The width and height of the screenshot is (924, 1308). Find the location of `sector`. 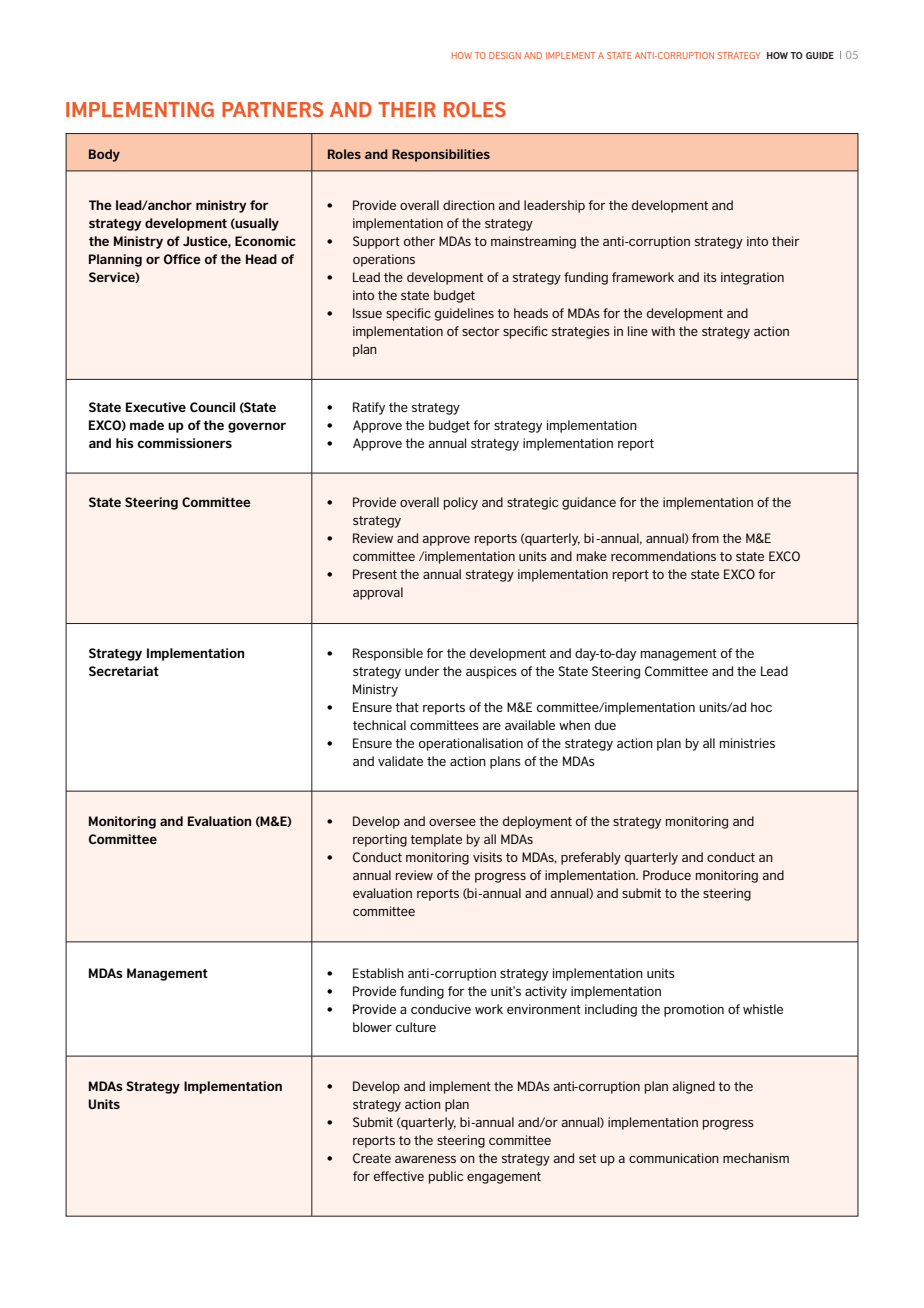

sector is located at coordinates (481, 331).
